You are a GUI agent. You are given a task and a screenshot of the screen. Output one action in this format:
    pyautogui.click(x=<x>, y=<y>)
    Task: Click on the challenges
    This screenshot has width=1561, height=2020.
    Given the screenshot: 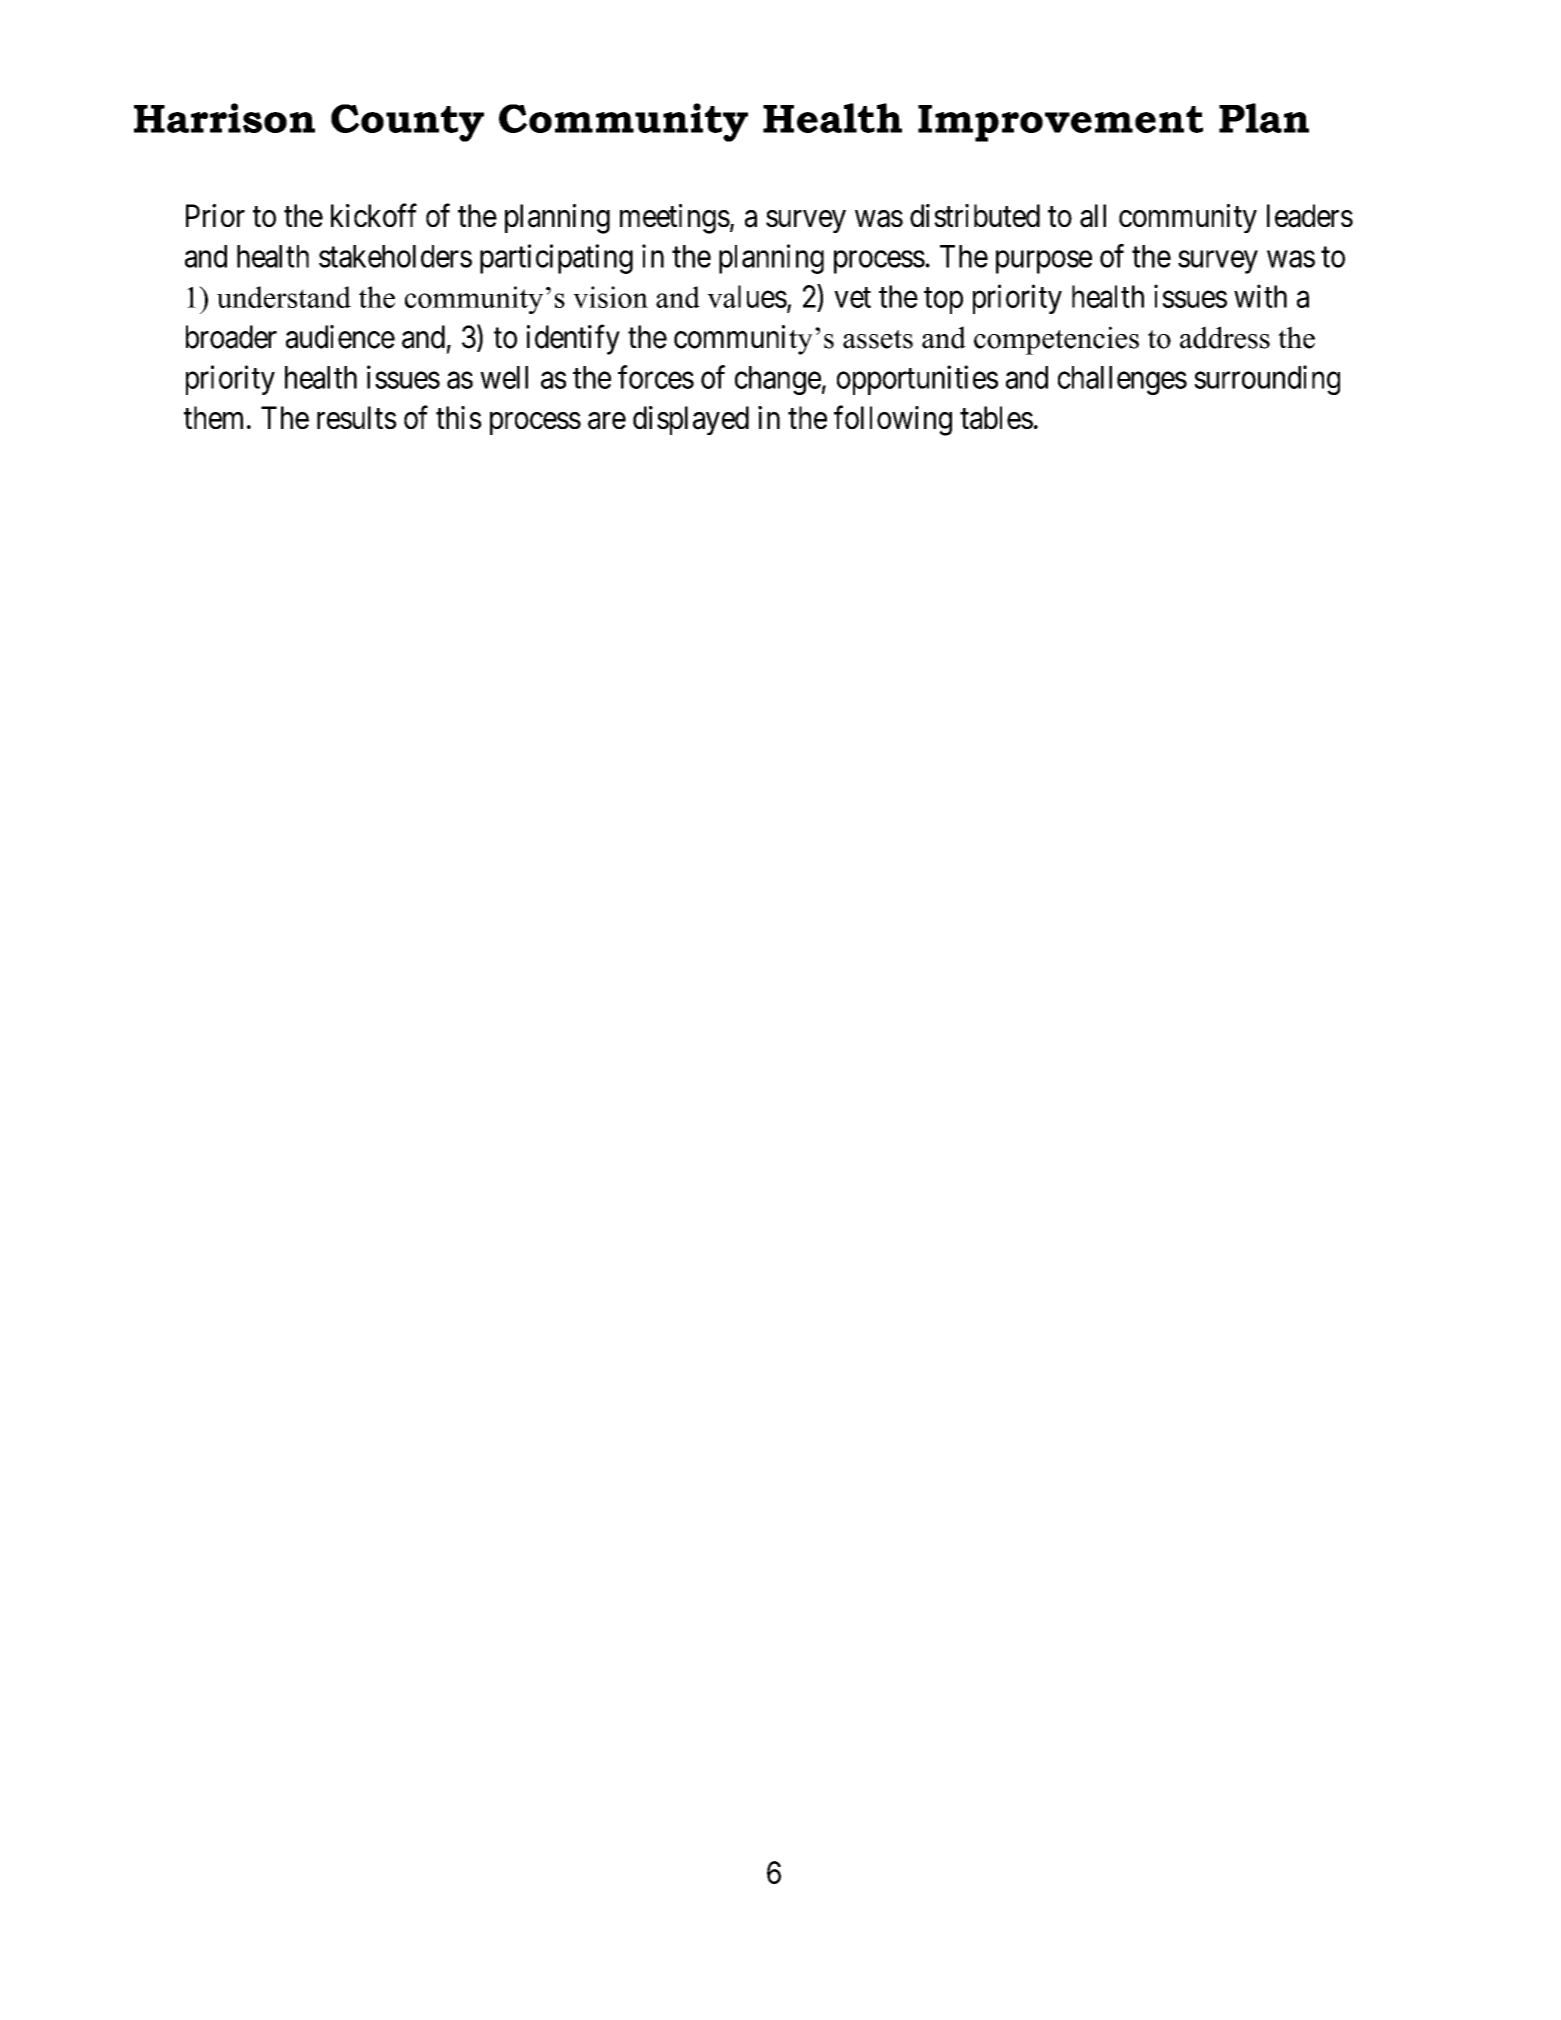 What is the action you would take?
    pyautogui.click(x=1122, y=380)
